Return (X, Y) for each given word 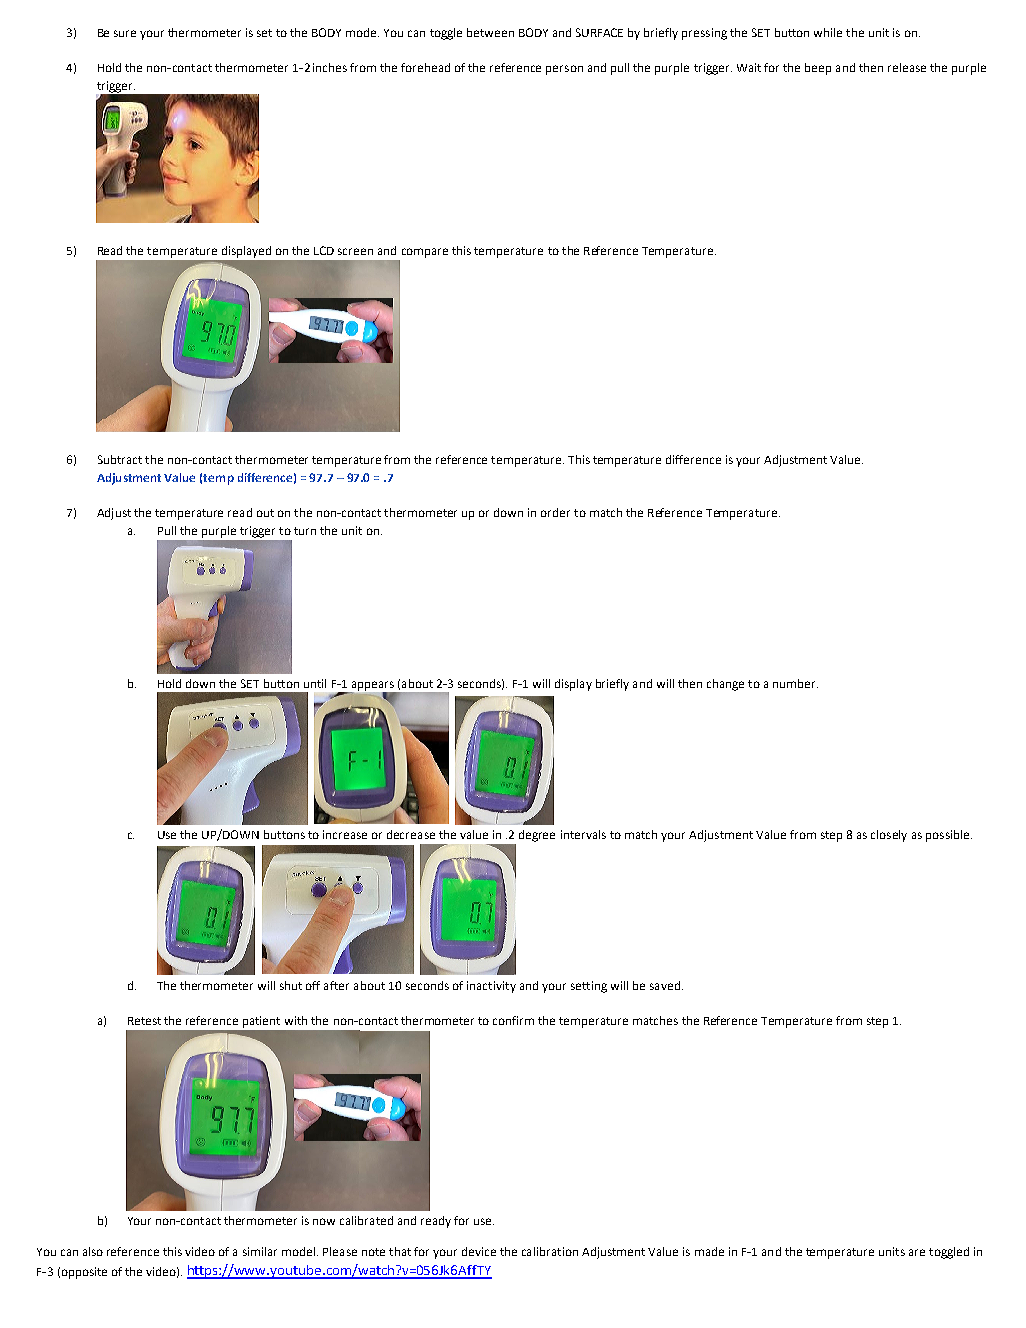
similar (260, 1251)
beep (818, 69)
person (564, 70)
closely (889, 836)
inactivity (491, 987)
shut (291, 985)
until (315, 683)
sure (125, 33)
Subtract (120, 459)
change (725, 685)
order (555, 512)
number (795, 683)
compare (425, 253)
